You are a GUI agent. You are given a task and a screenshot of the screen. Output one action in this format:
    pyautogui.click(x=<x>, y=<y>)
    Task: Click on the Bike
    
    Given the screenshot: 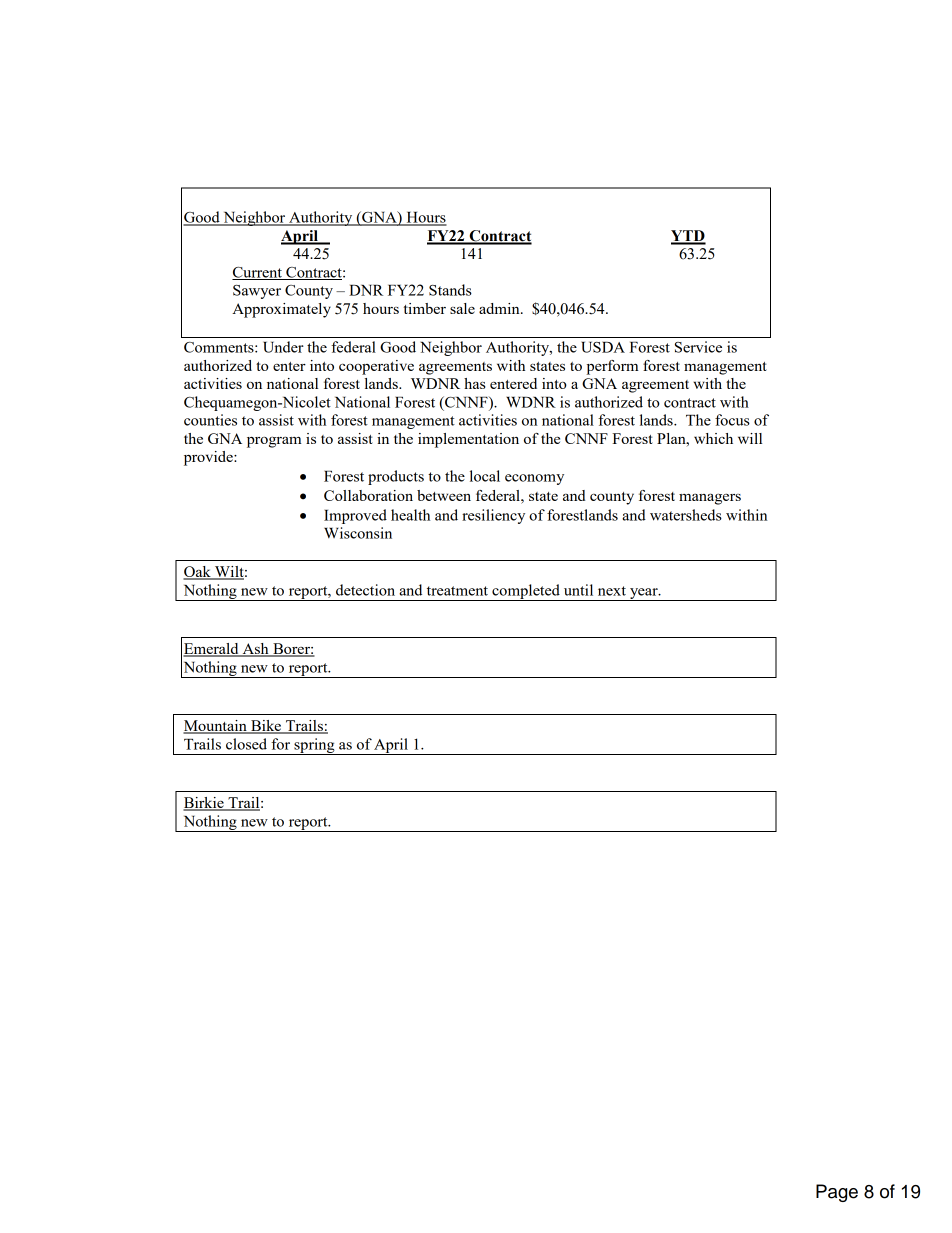 What is the action you would take?
    pyautogui.click(x=266, y=727)
